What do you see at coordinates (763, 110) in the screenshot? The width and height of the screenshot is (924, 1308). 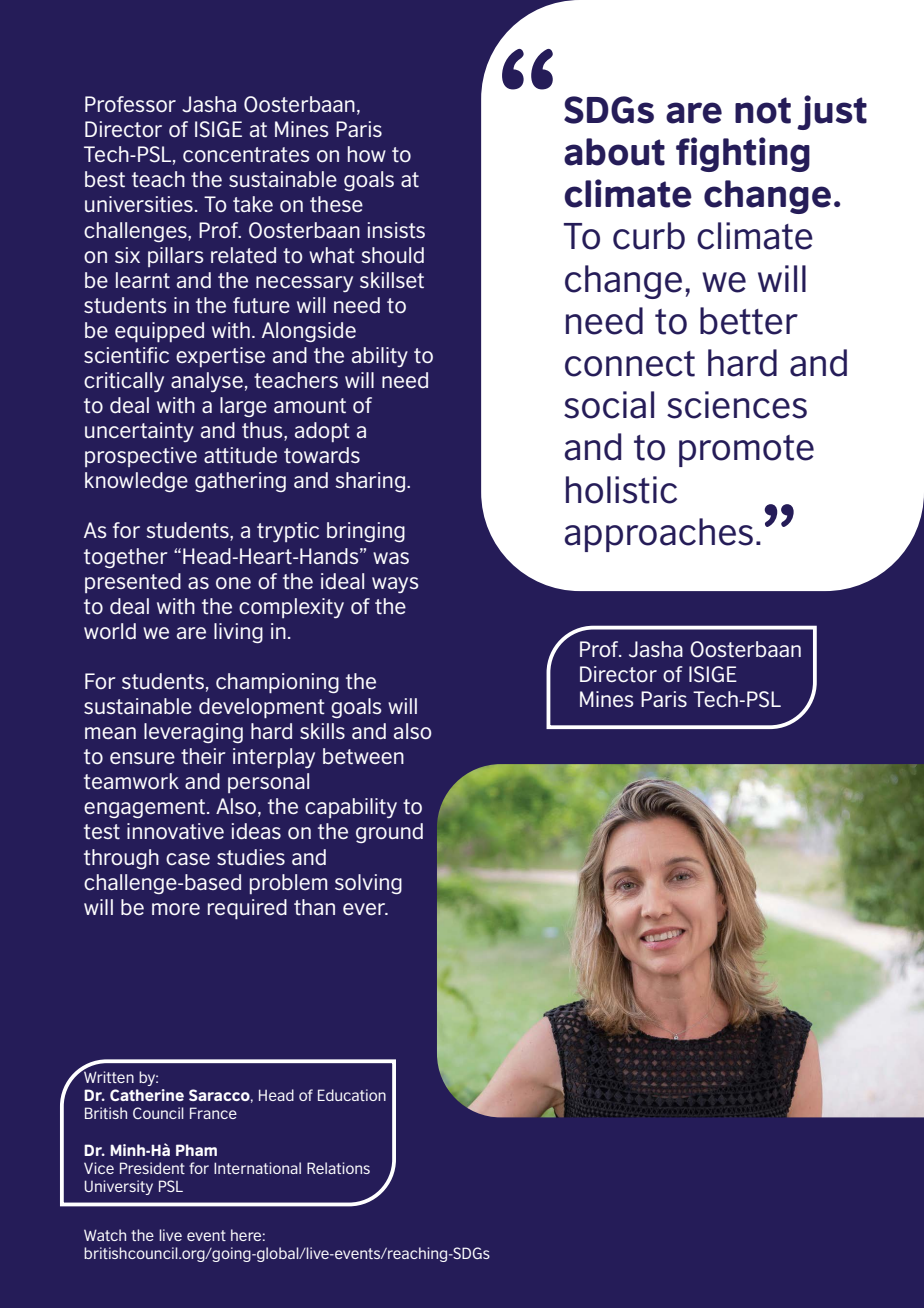 I see `not` at bounding box center [763, 110].
